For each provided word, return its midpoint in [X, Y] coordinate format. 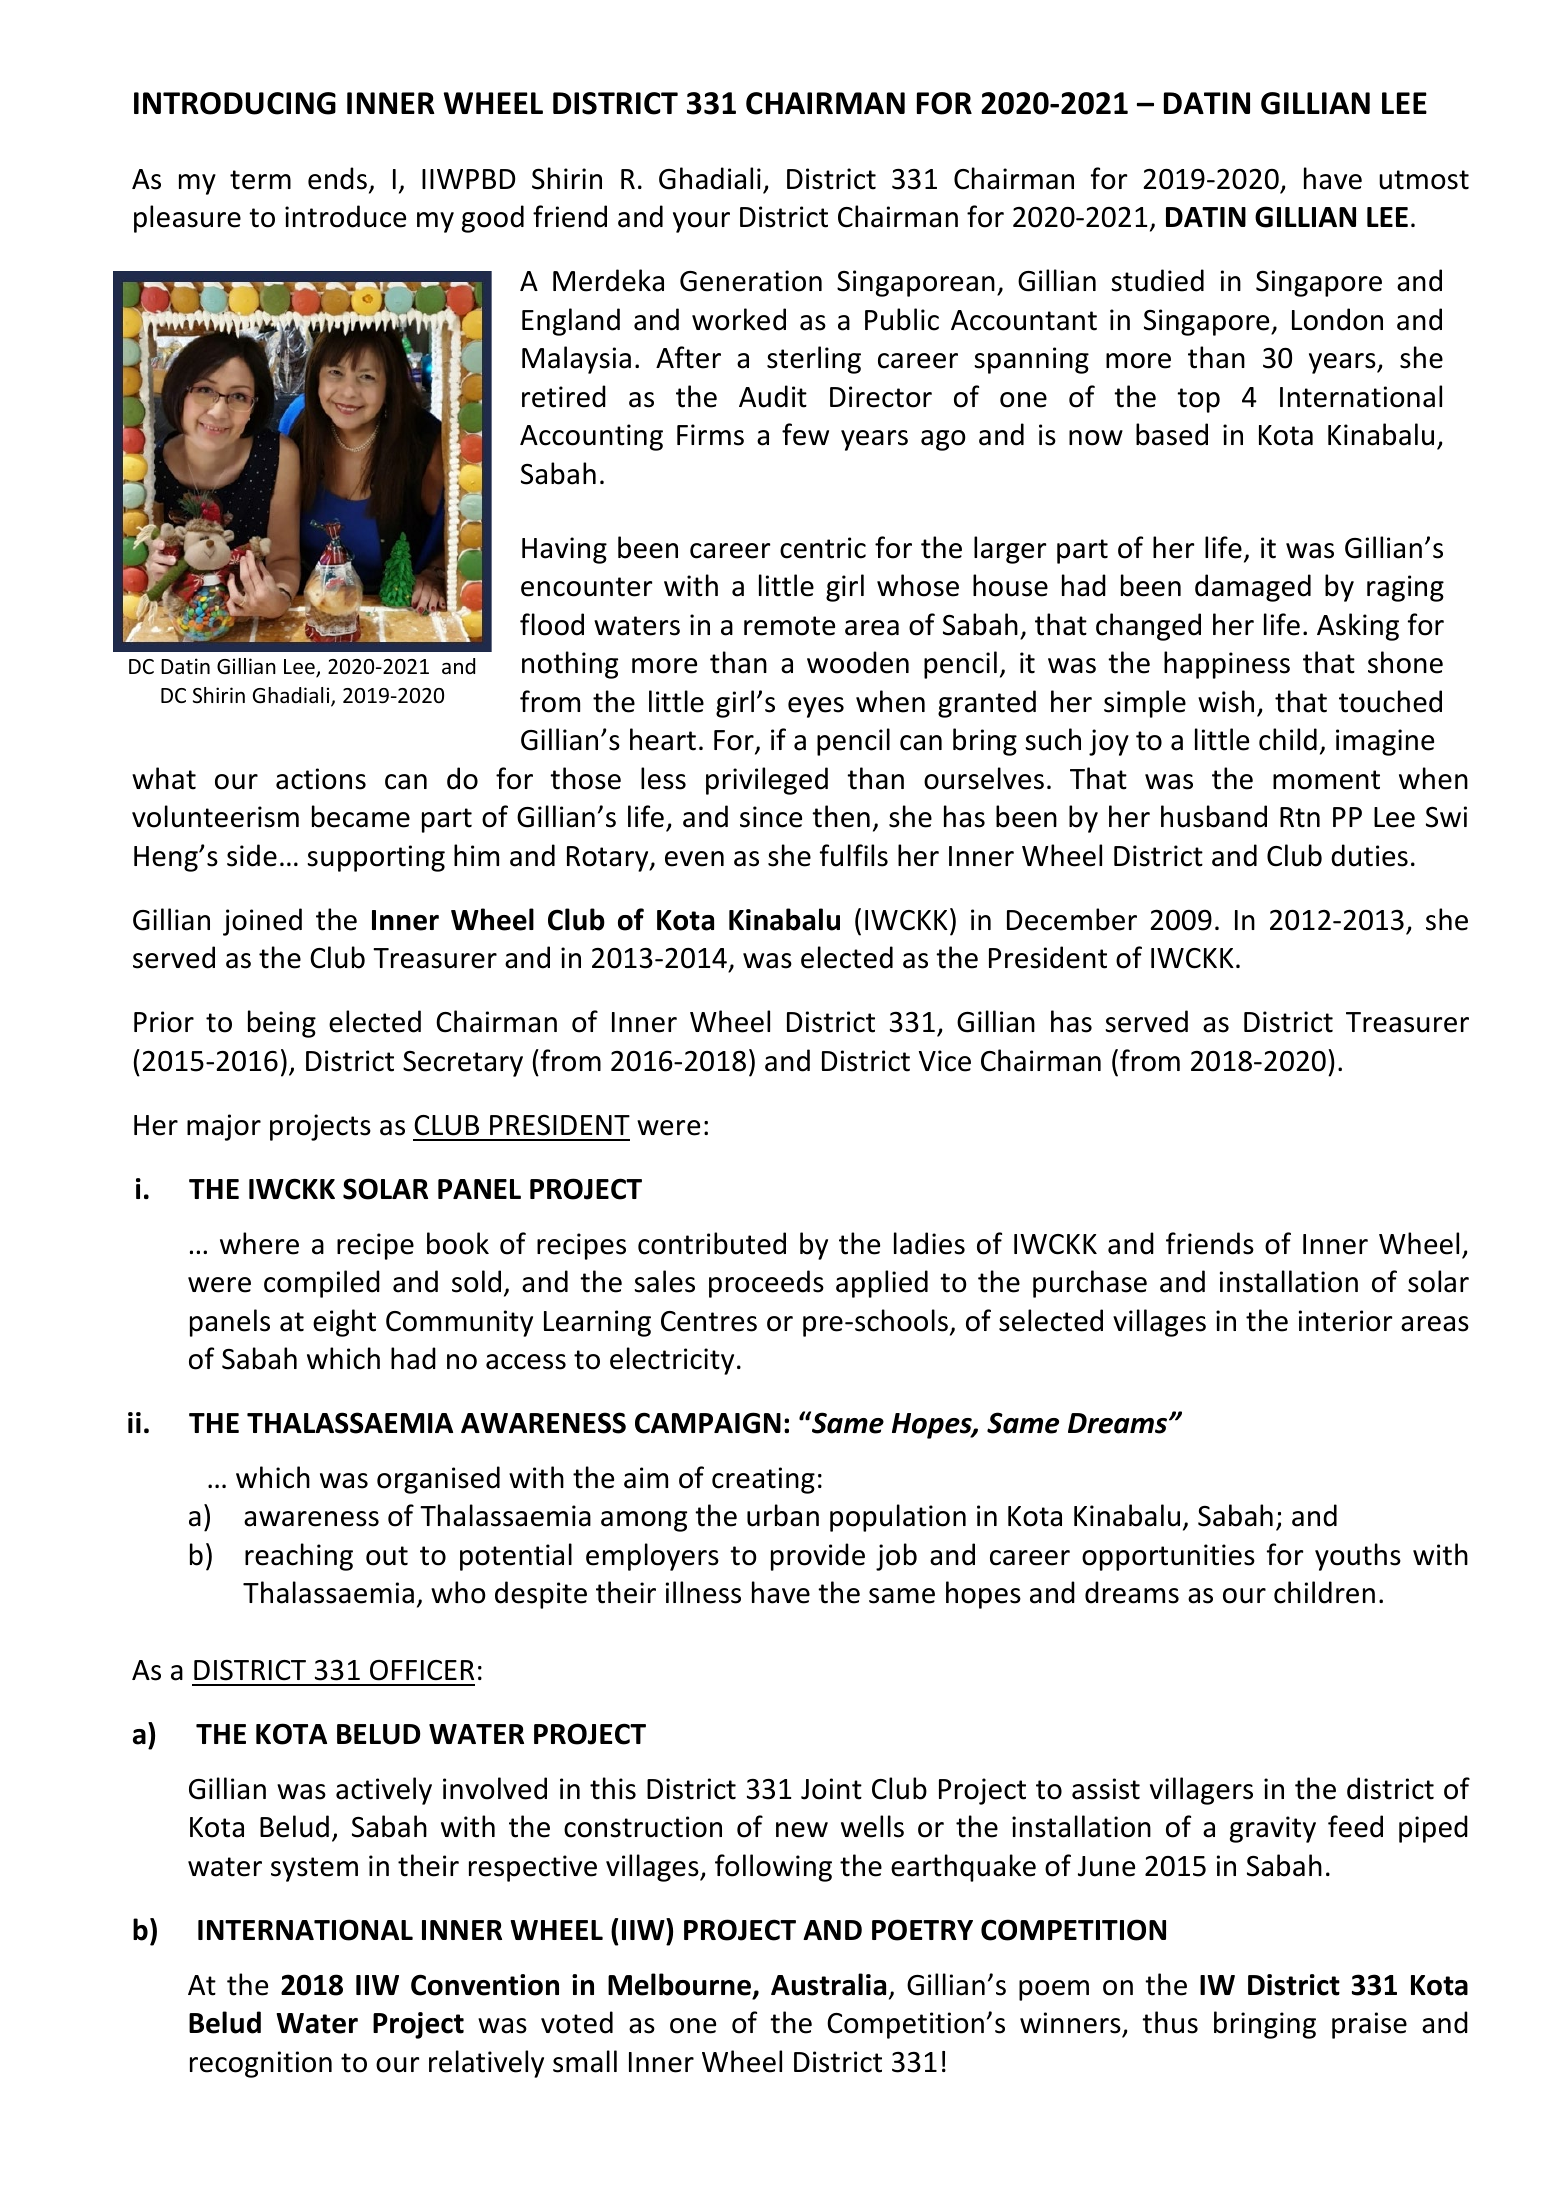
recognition [261, 2064]
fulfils [854, 855]
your [701, 222]
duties [1369, 855]
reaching [299, 1557]
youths [1358, 1557]
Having [564, 550]
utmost [1424, 180]
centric [823, 548]
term [260, 180]
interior [1346, 1321]
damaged [1253, 588]
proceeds [766, 1284]
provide [818, 1557]
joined [262, 922]
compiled [322, 1284]
